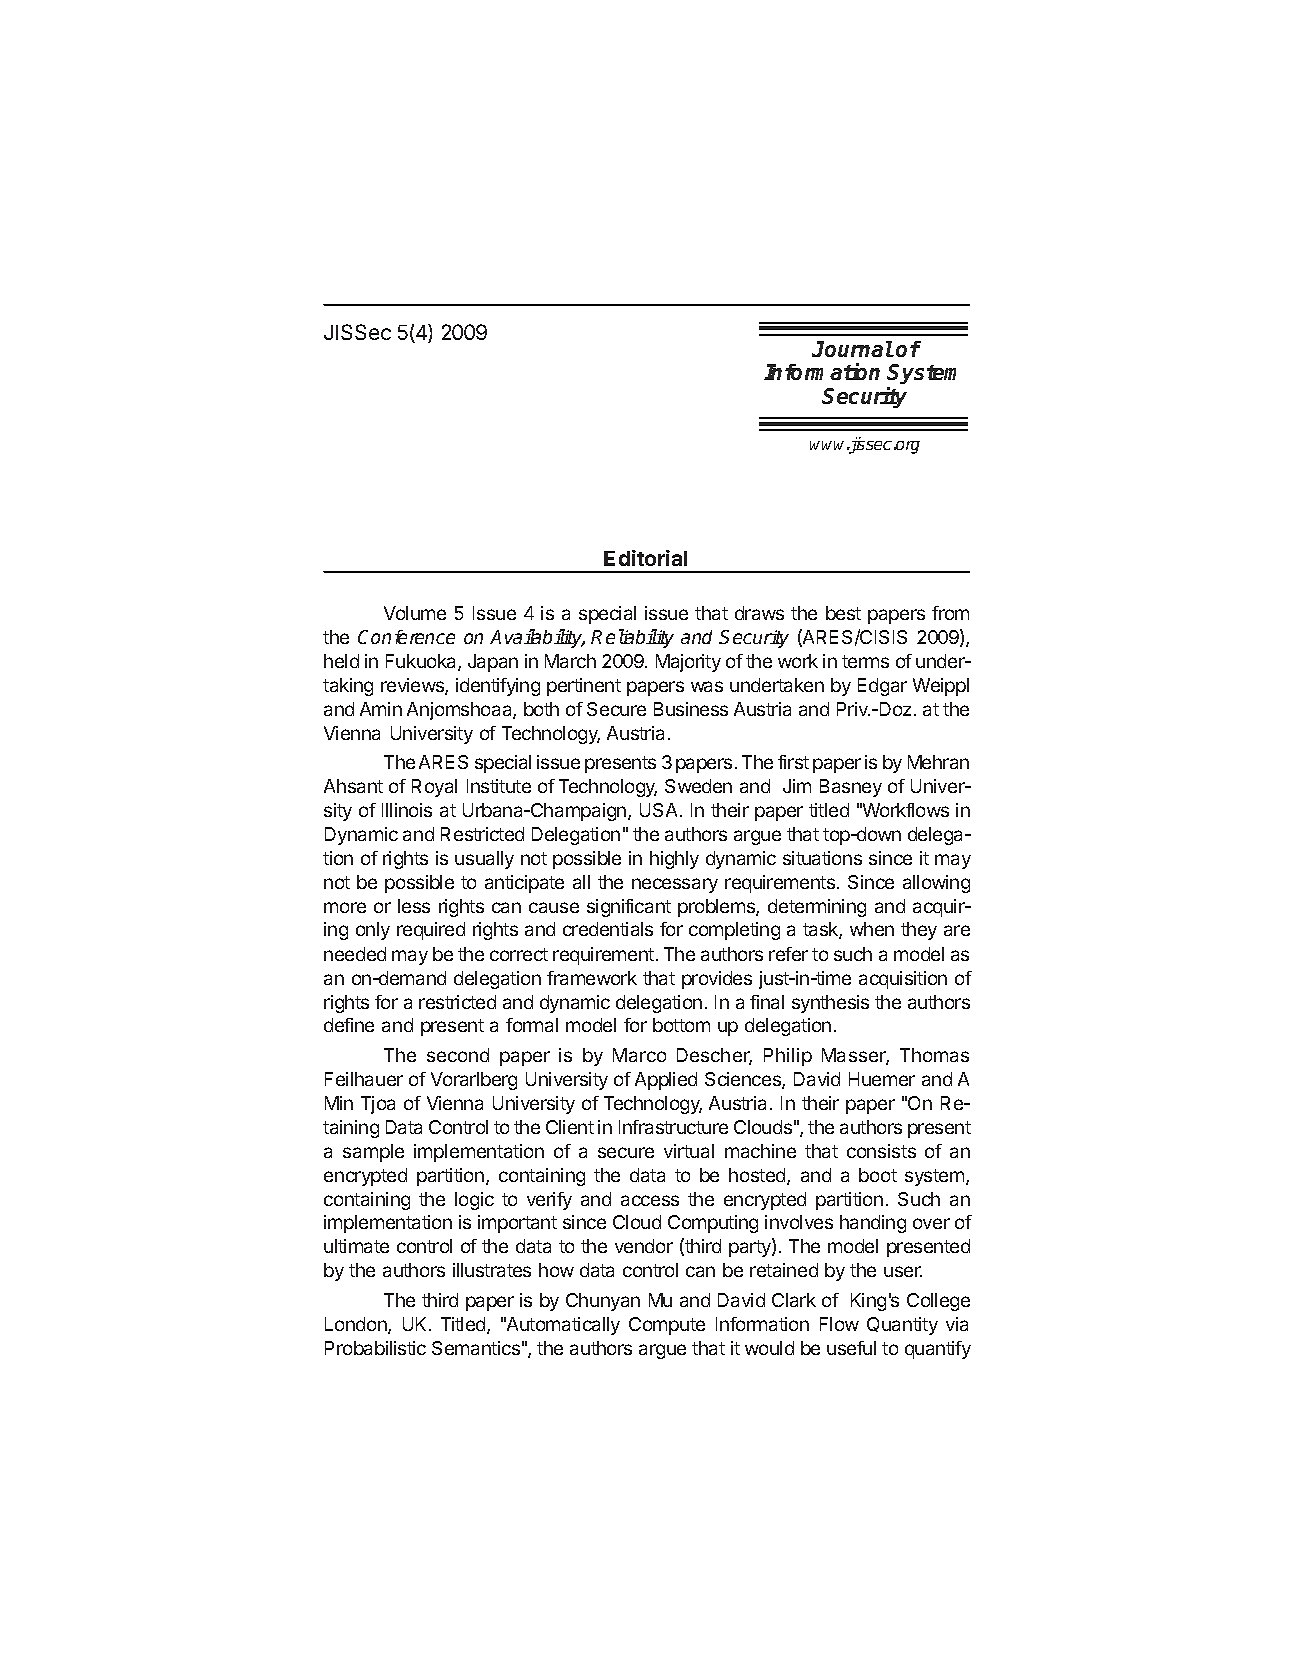 The height and width of the screenshot is (1675, 1294). I want to click on define, so click(349, 1025).
